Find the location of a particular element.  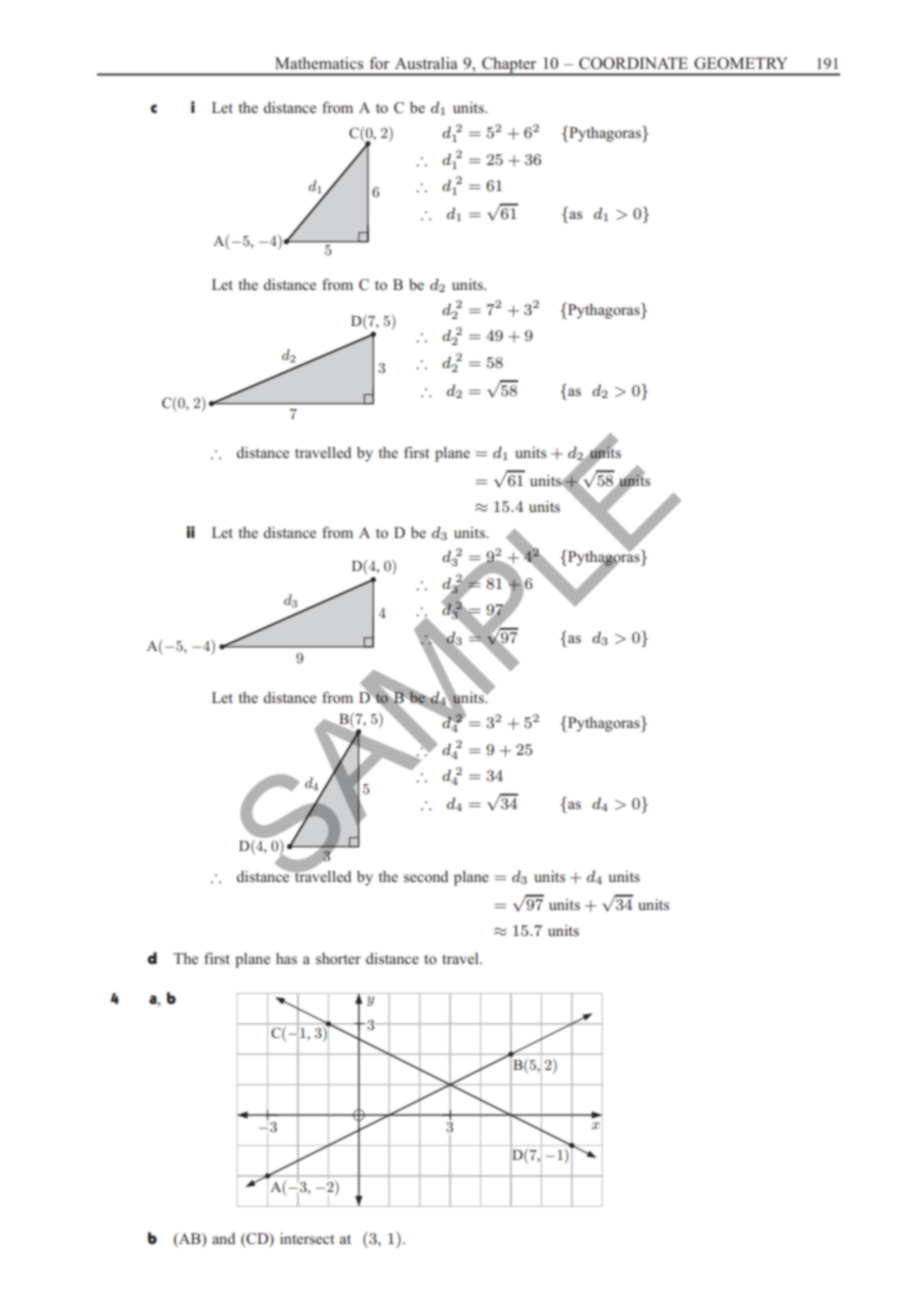

GEOMETRY is located at coordinates (741, 63).
